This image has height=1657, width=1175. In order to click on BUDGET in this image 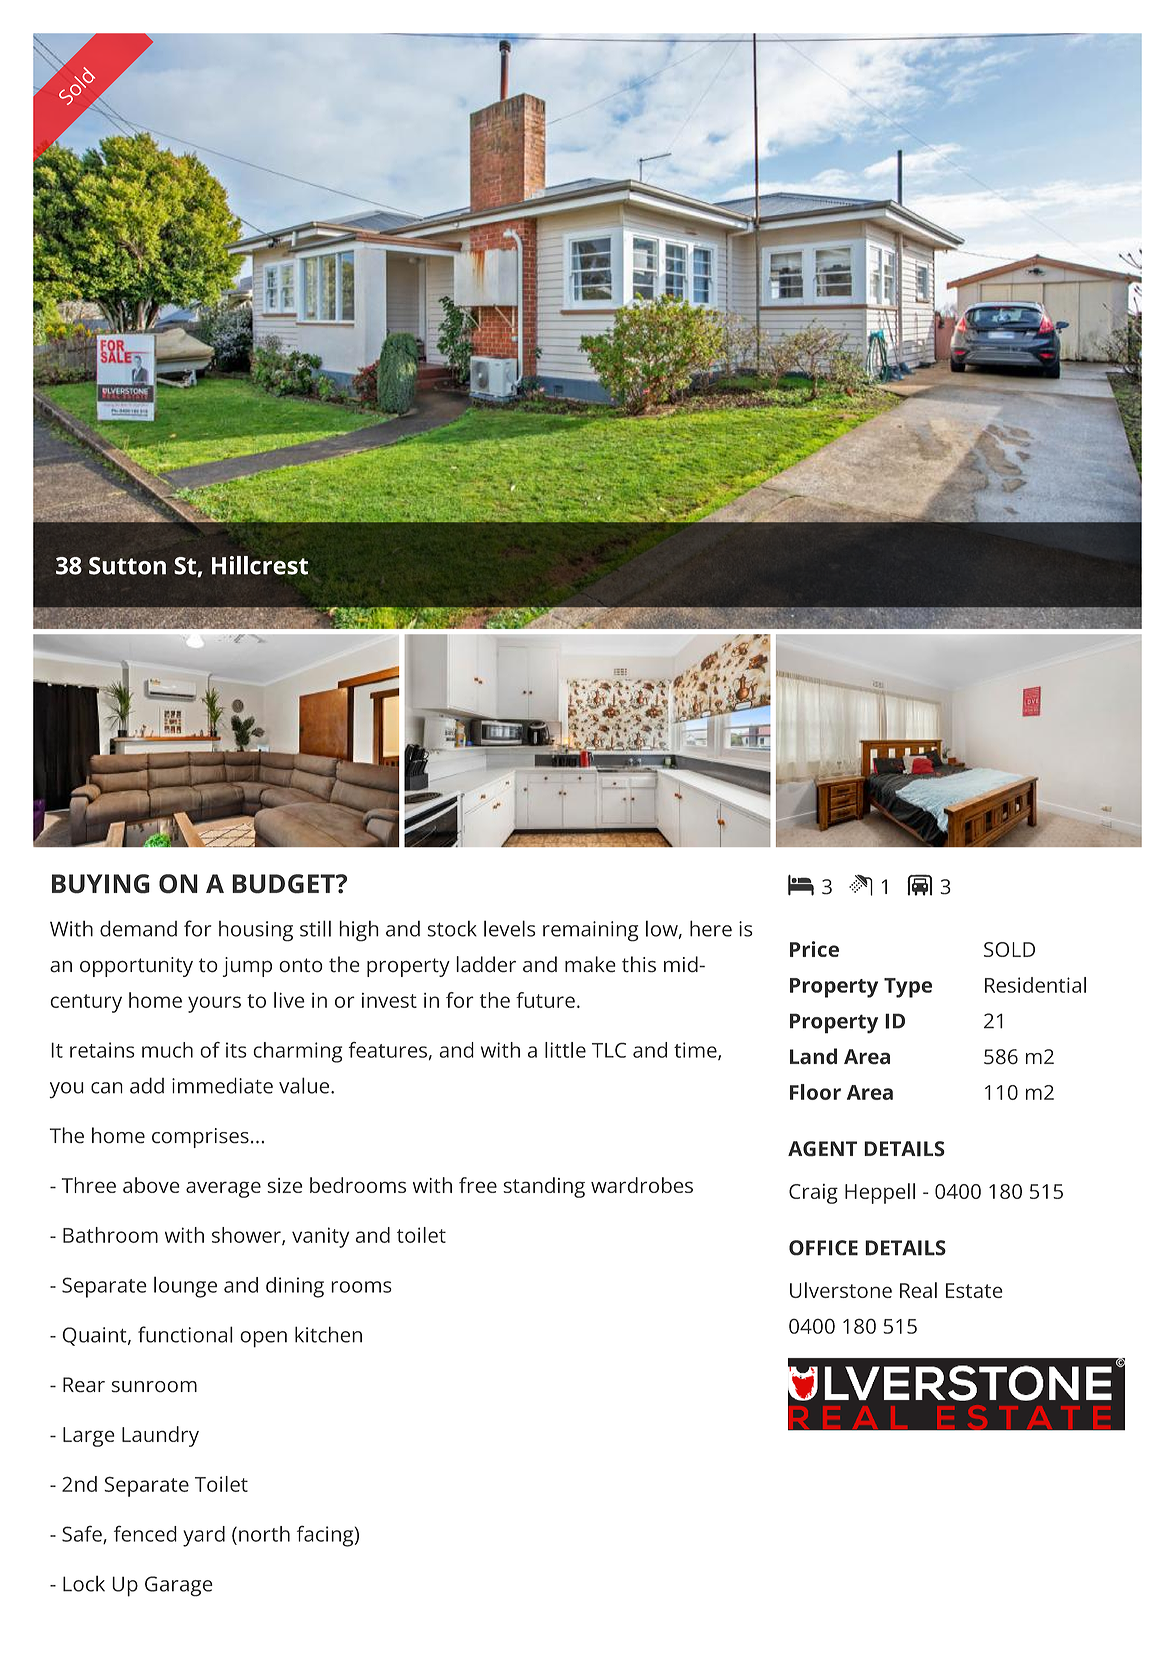, I will do `click(284, 884)`.
